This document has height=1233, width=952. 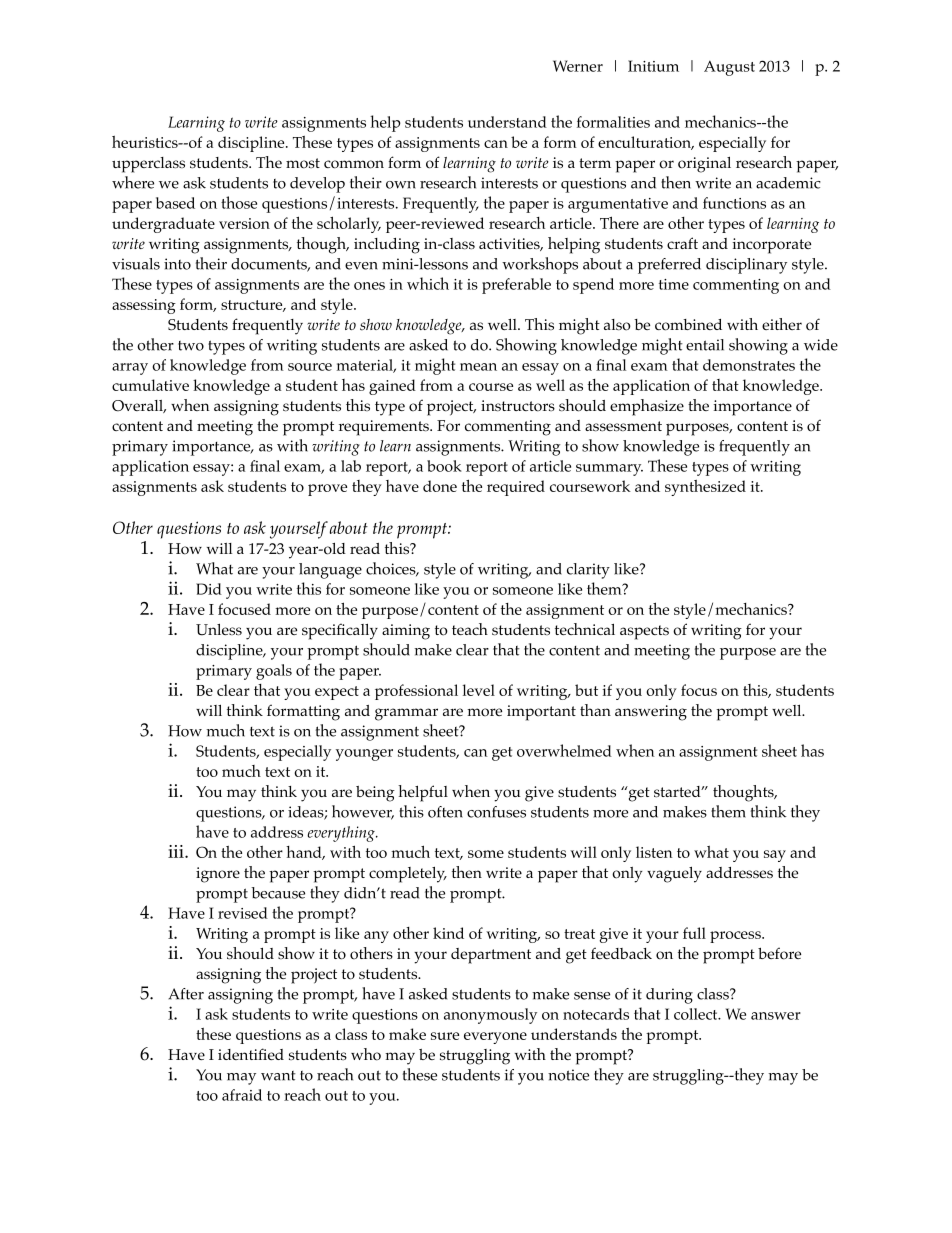 What do you see at coordinates (697, 1014) in the document?
I see `collect` at bounding box center [697, 1014].
